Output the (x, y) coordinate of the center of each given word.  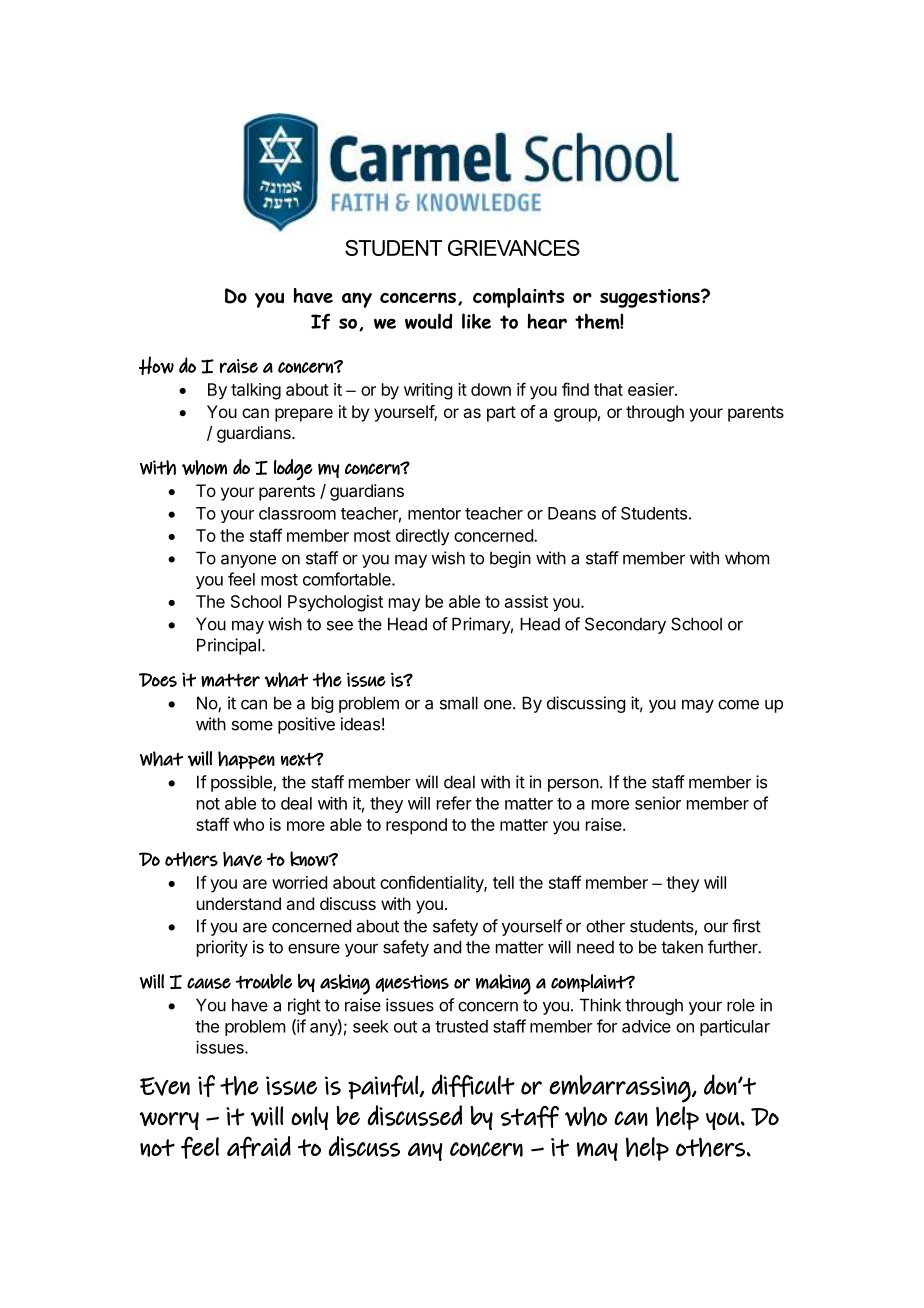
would (429, 321)
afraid (259, 1147)
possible (242, 783)
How (156, 365)
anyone (248, 561)
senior (658, 803)
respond (416, 826)
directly (423, 537)
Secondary (625, 625)
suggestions (651, 298)
